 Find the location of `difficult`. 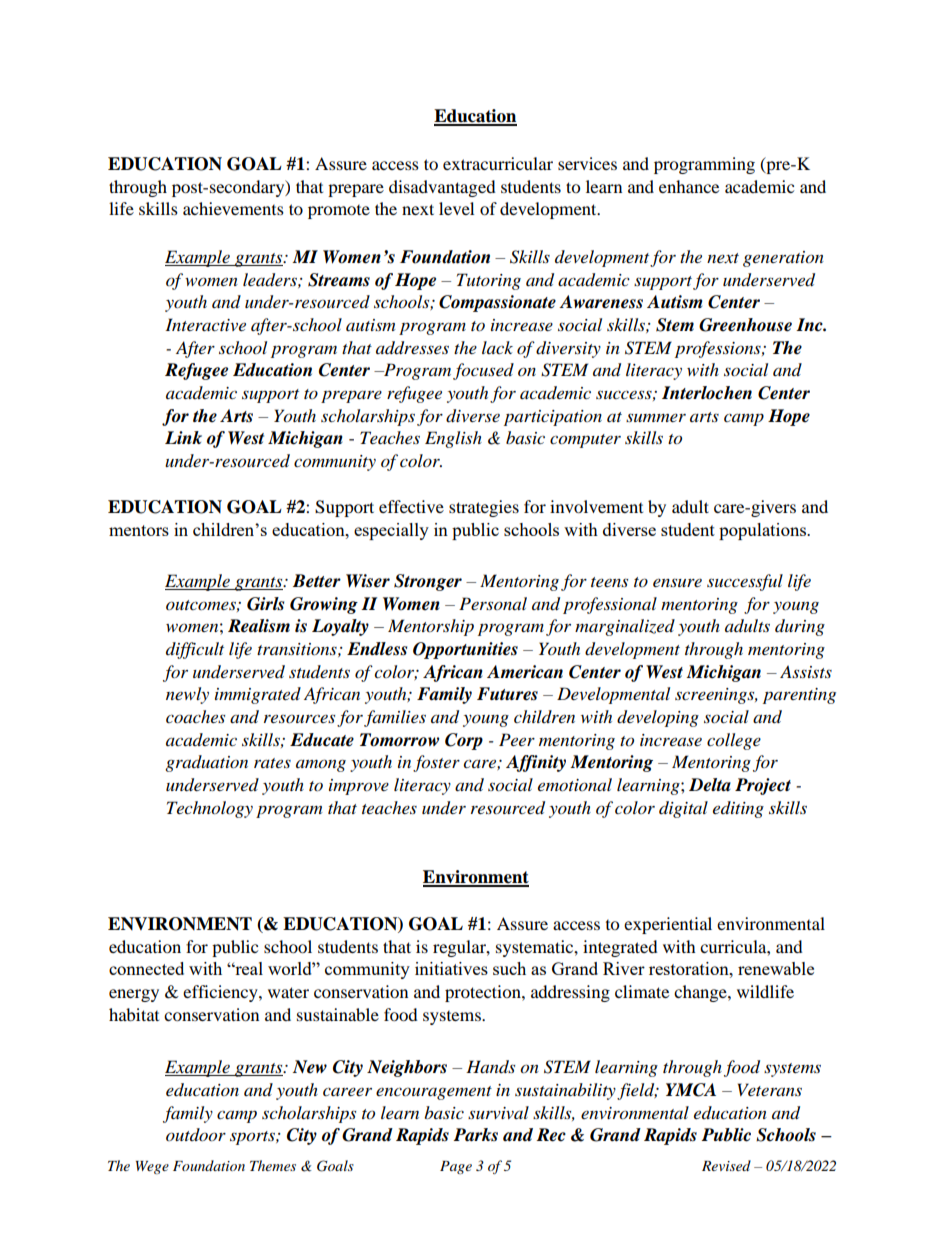

difficult is located at coordinates (195, 650).
